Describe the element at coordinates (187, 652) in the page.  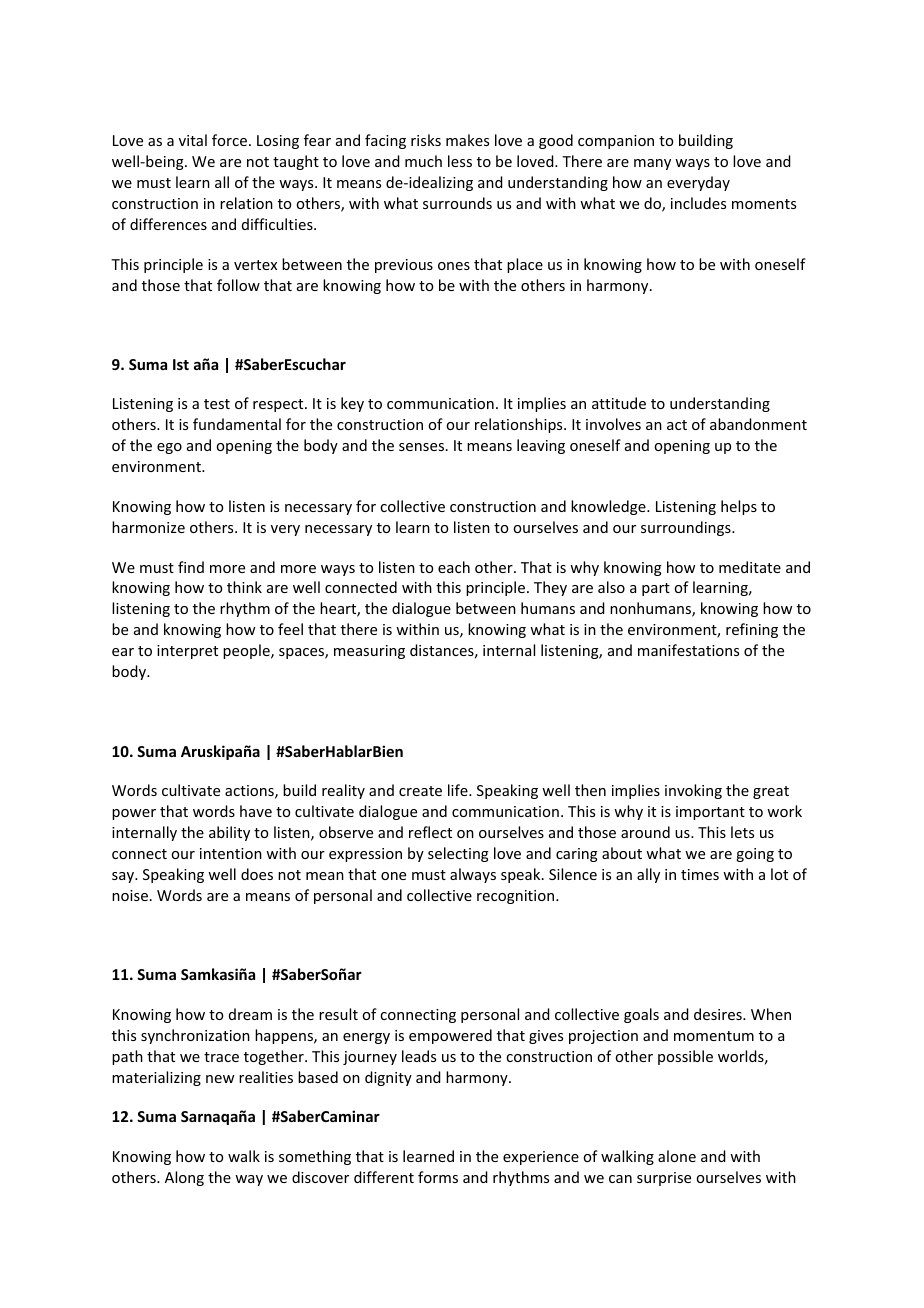
I see `interpret` at that location.
